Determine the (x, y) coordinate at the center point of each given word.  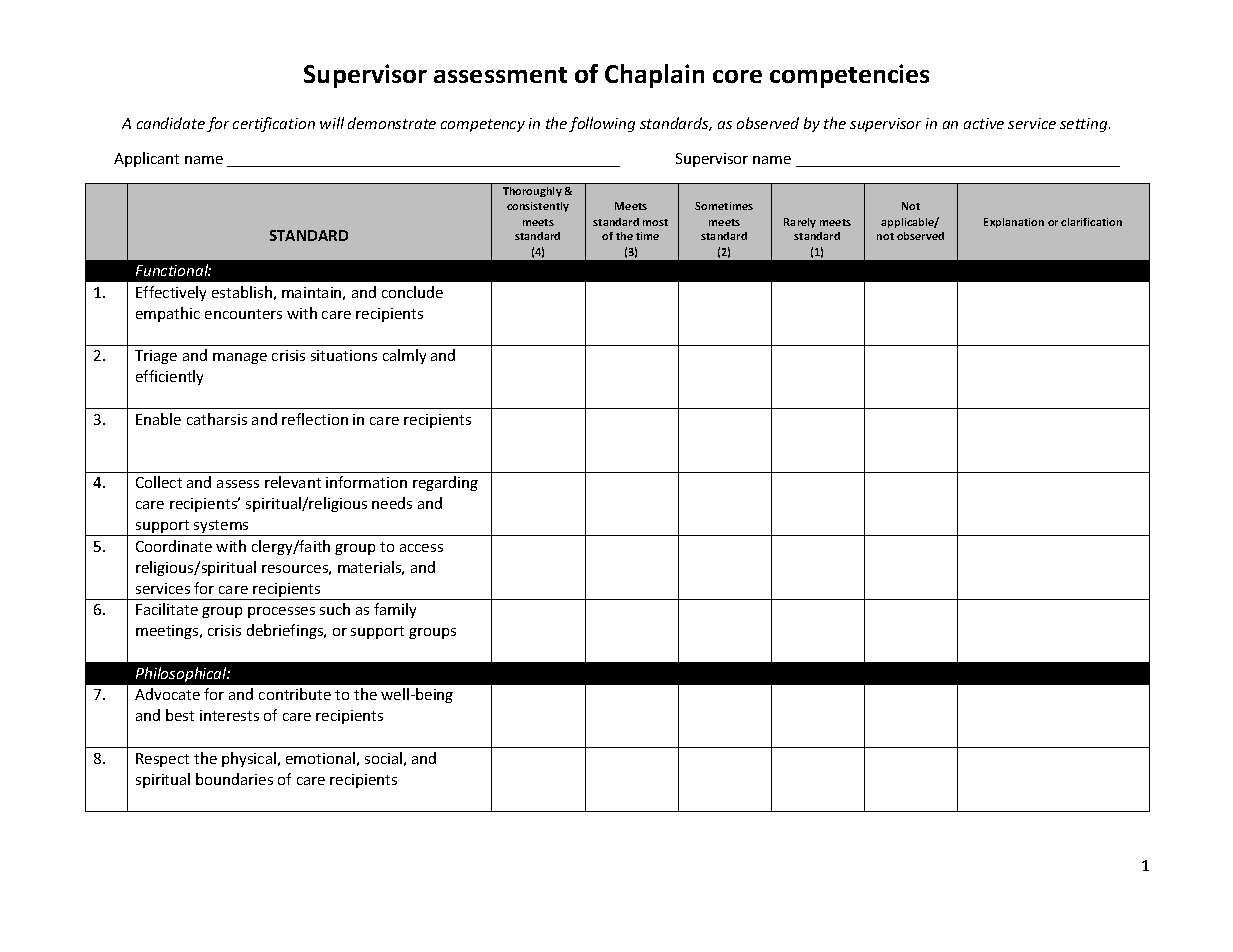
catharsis (217, 419)
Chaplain (654, 76)
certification (274, 124)
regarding (445, 483)
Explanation (1014, 223)
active (984, 123)
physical (249, 759)
